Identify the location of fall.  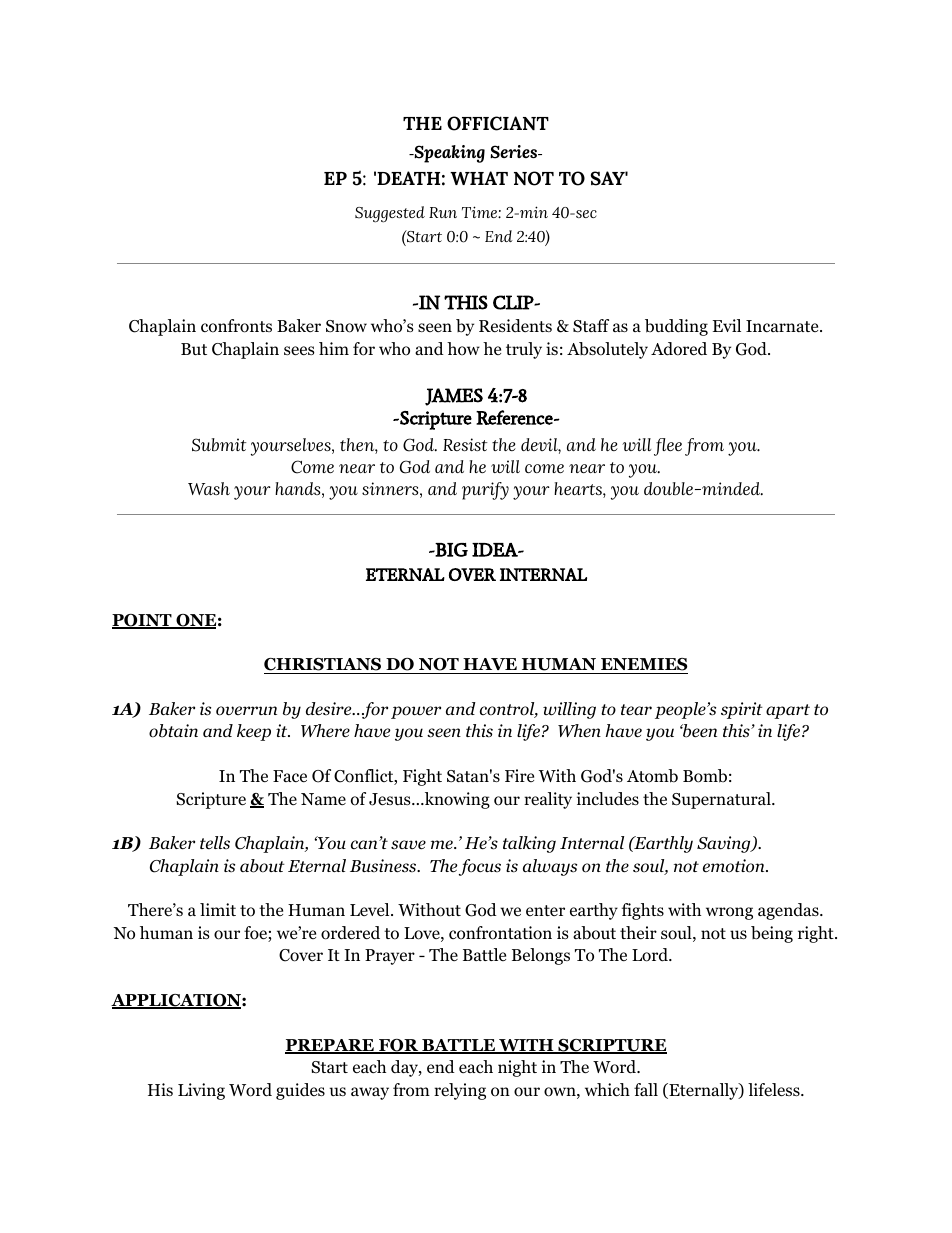
(646, 1089).
